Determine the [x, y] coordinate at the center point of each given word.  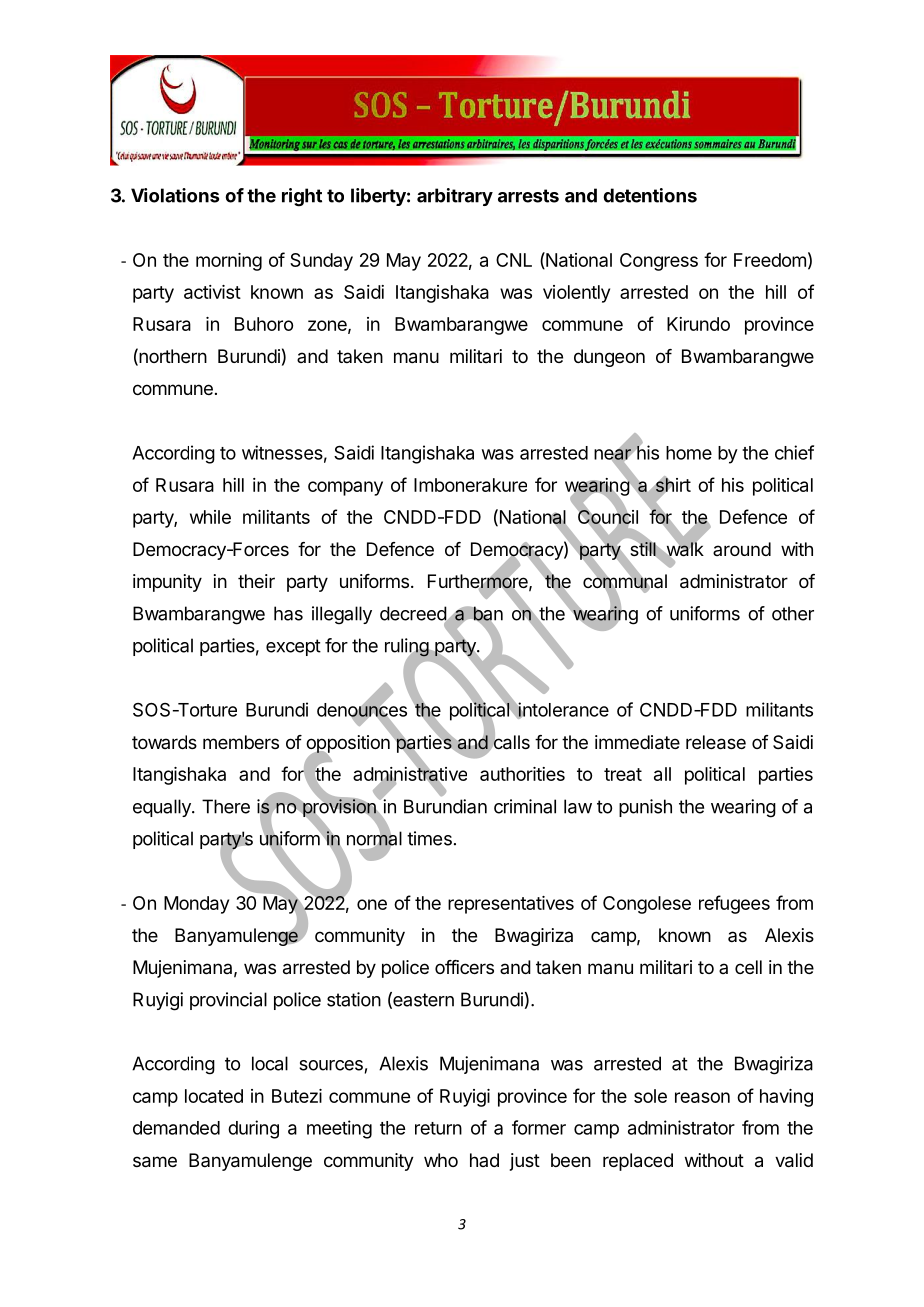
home [689, 453]
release [716, 742]
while [210, 517]
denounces [362, 710]
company [345, 488]
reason [702, 1097]
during [253, 1129]
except [293, 647]
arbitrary [455, 197]
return [438, 1128]
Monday [196, 905]
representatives [511, 905]
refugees [734, 904]
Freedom [770, 260]
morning [229, 262]
